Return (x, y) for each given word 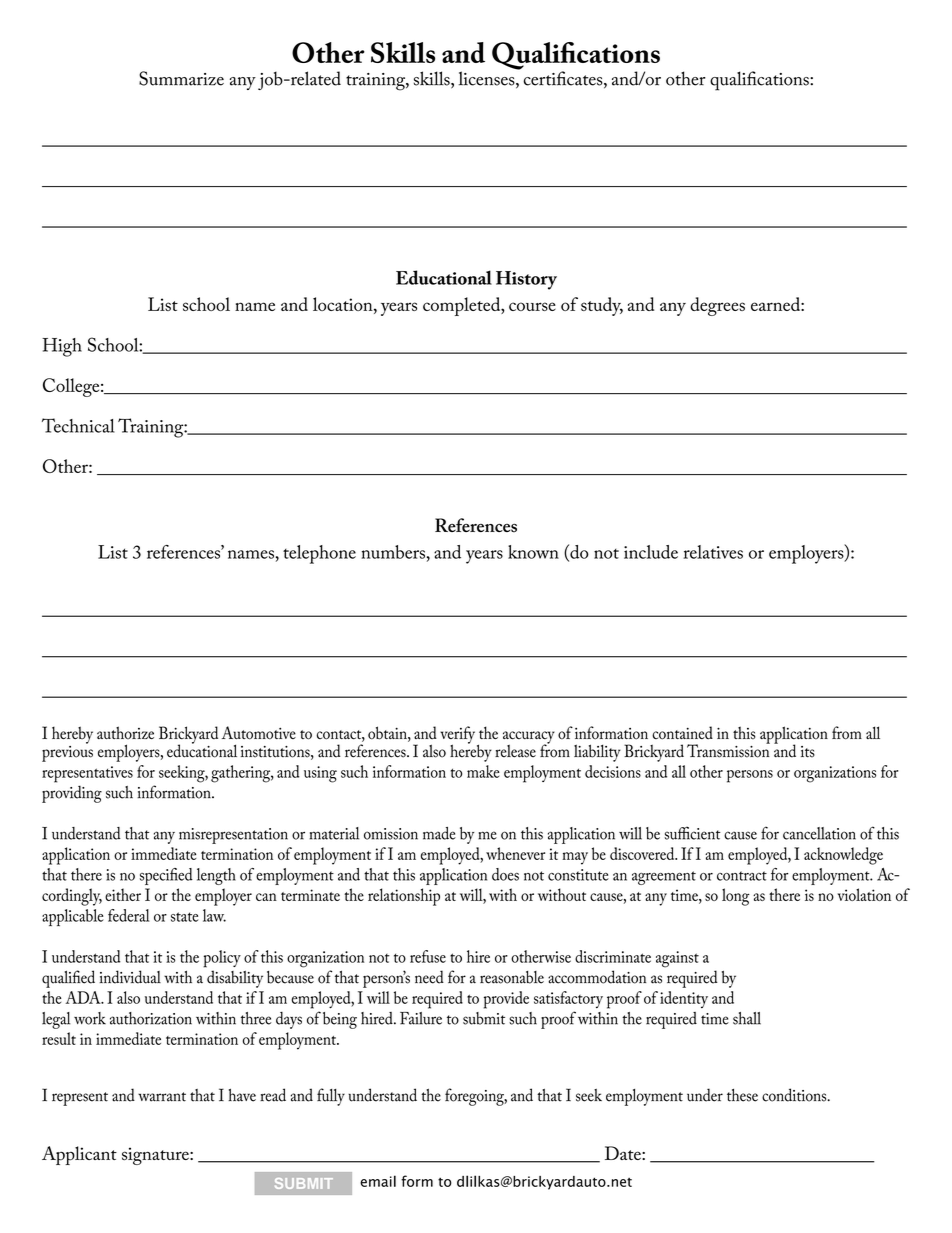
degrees (717, 306)
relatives (713, 552)
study (602, 306)
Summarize (181, 78)
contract (742, 876)
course (532, 306)
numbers (393, 552)
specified (166, 876)
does (505, 874)
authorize (125, 733)
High (62, 347)
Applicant (79, 1155)
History (526, 280)
